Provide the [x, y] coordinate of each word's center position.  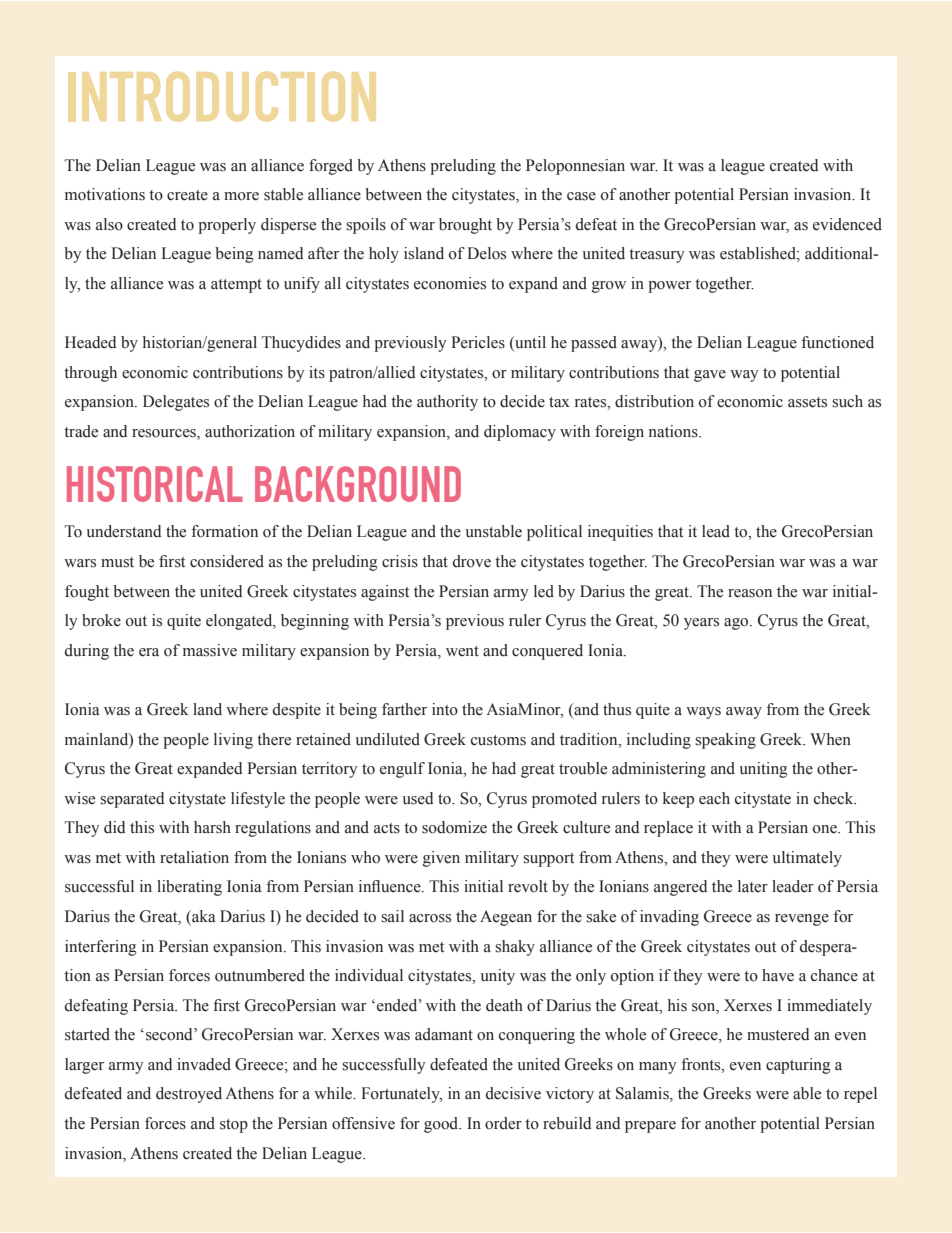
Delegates [176, 403]
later [753, 886]
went [462, 651]
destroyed [189, 1095]
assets [807, 402]
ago [737, 624]
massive [210, 650]
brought [465, 226]
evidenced [847, 224]
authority [447, 403]
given [441, 859]
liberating [189, 888]
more [241, 196]
